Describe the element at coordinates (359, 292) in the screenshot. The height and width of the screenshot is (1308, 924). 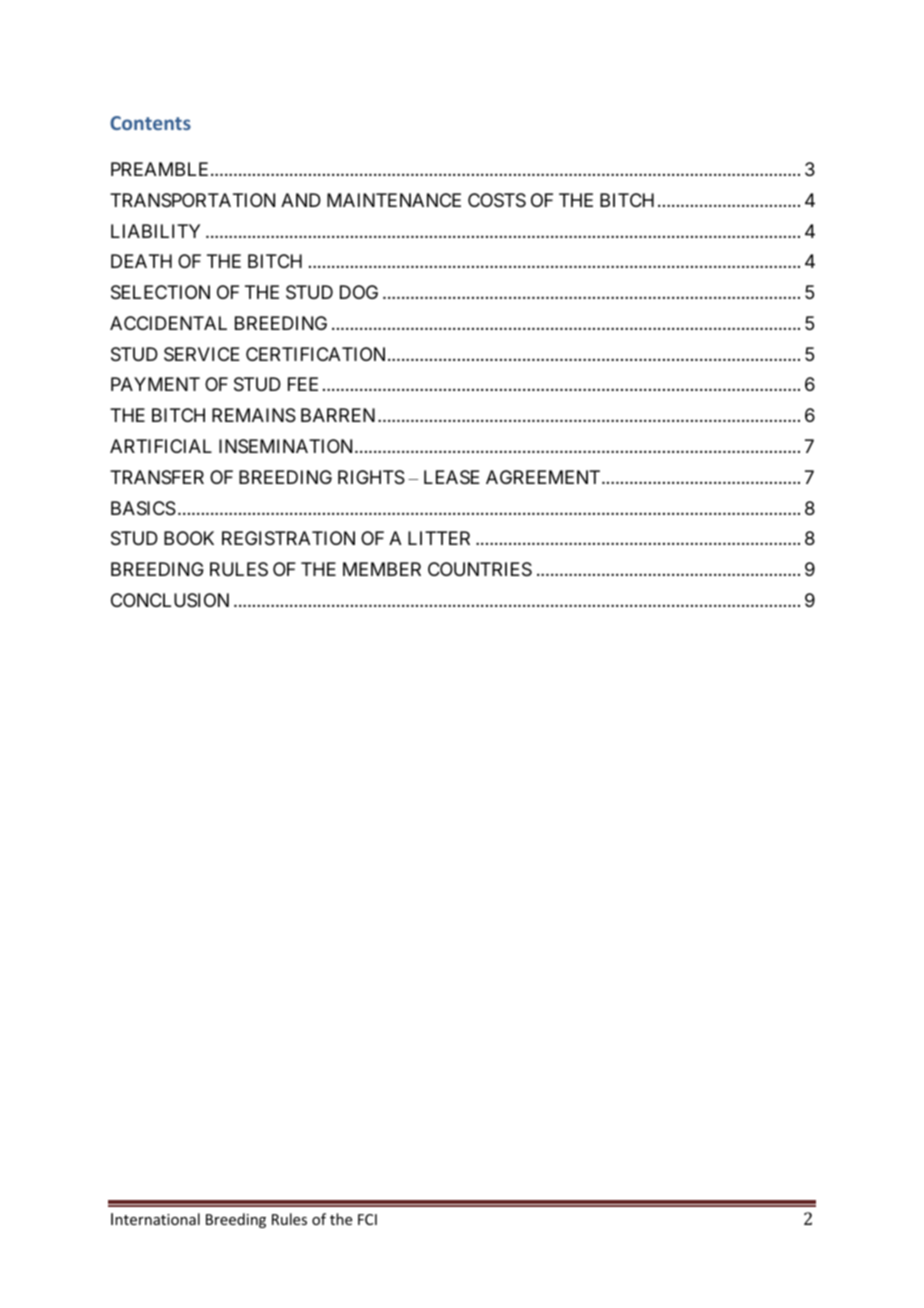
I see `DOG` at that location.
